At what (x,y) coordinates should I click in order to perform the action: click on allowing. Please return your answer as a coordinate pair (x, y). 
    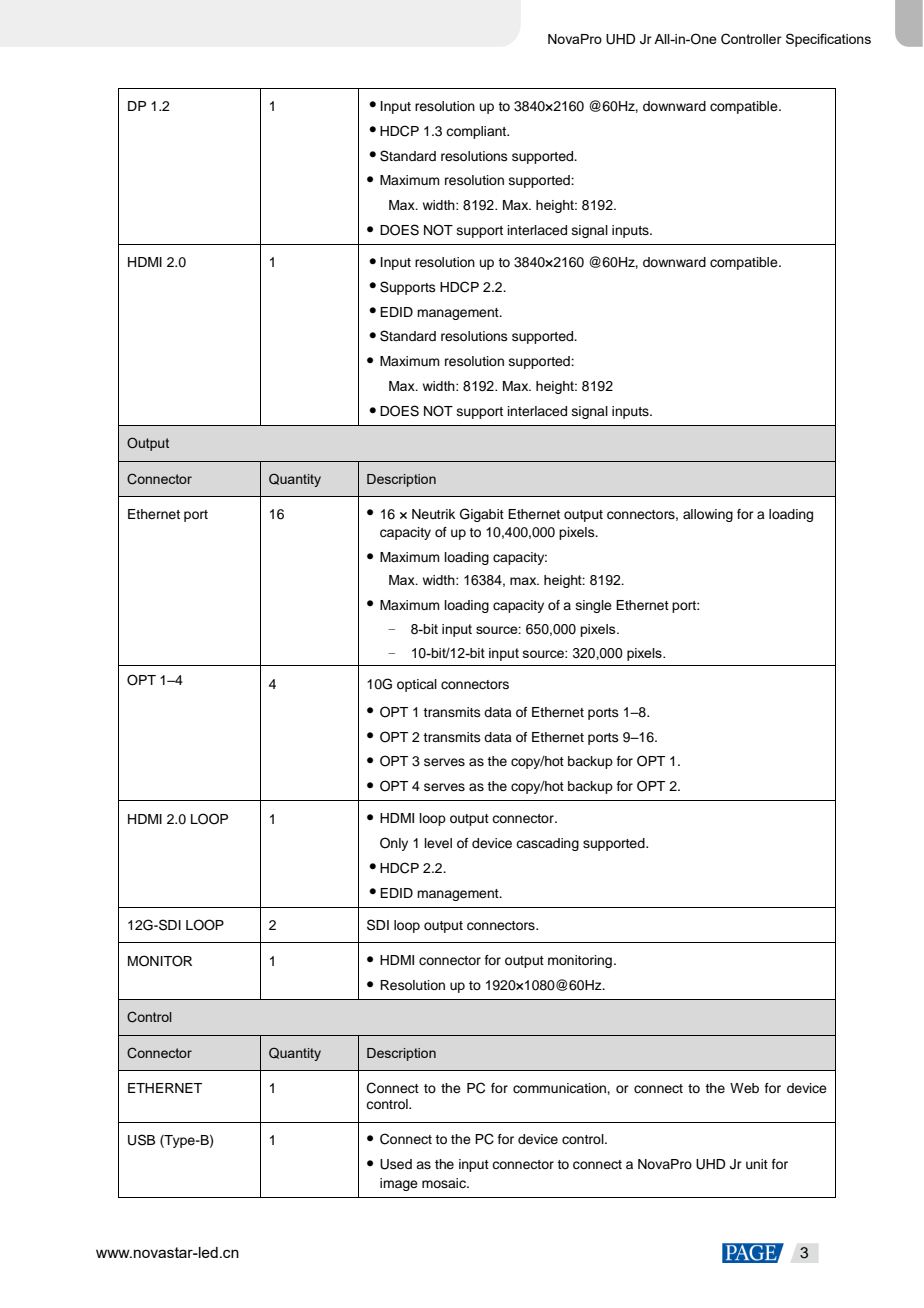
    Looking at the image, I should click on (708, 515).
